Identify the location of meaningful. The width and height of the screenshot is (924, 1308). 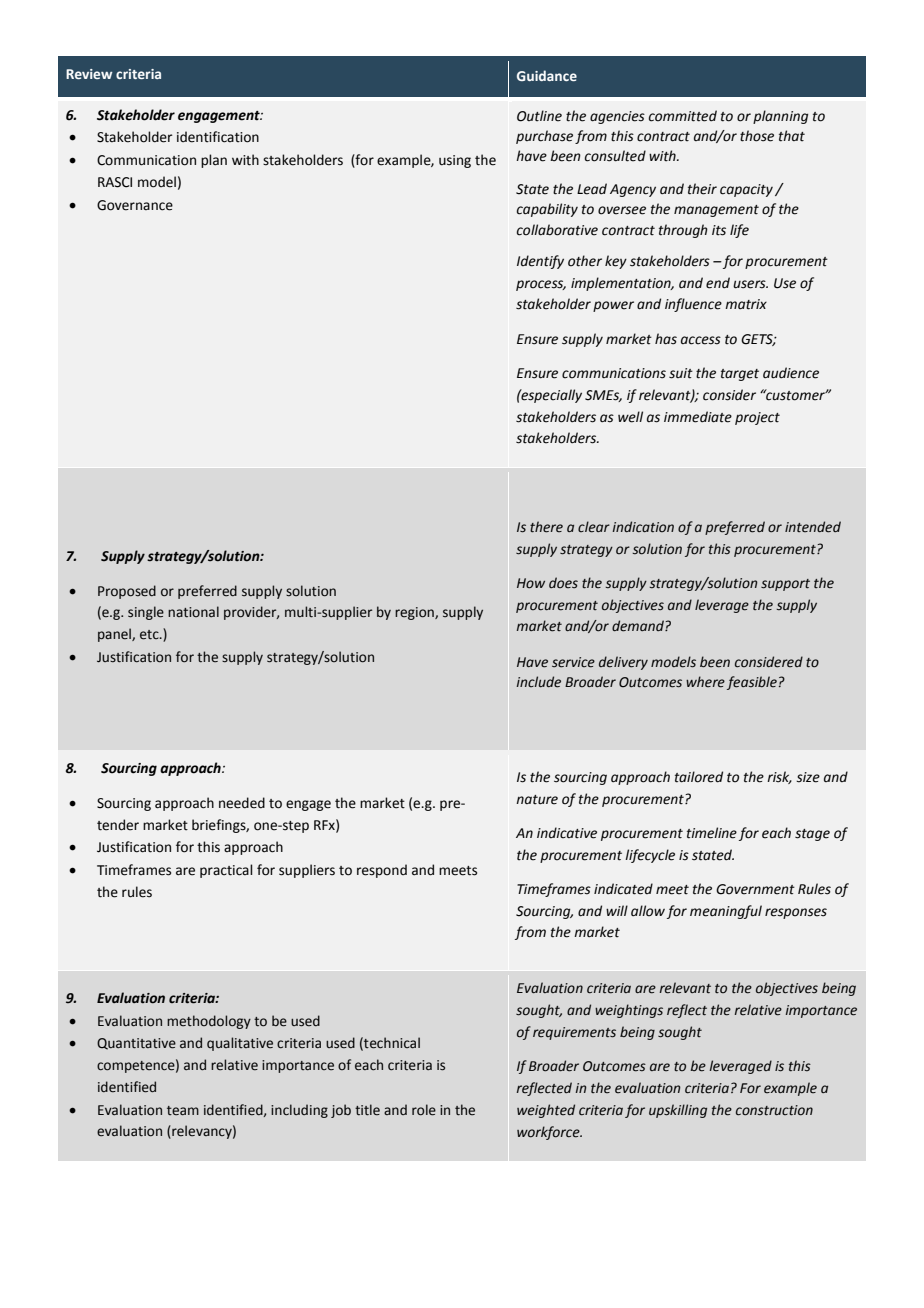
(726, 912).
